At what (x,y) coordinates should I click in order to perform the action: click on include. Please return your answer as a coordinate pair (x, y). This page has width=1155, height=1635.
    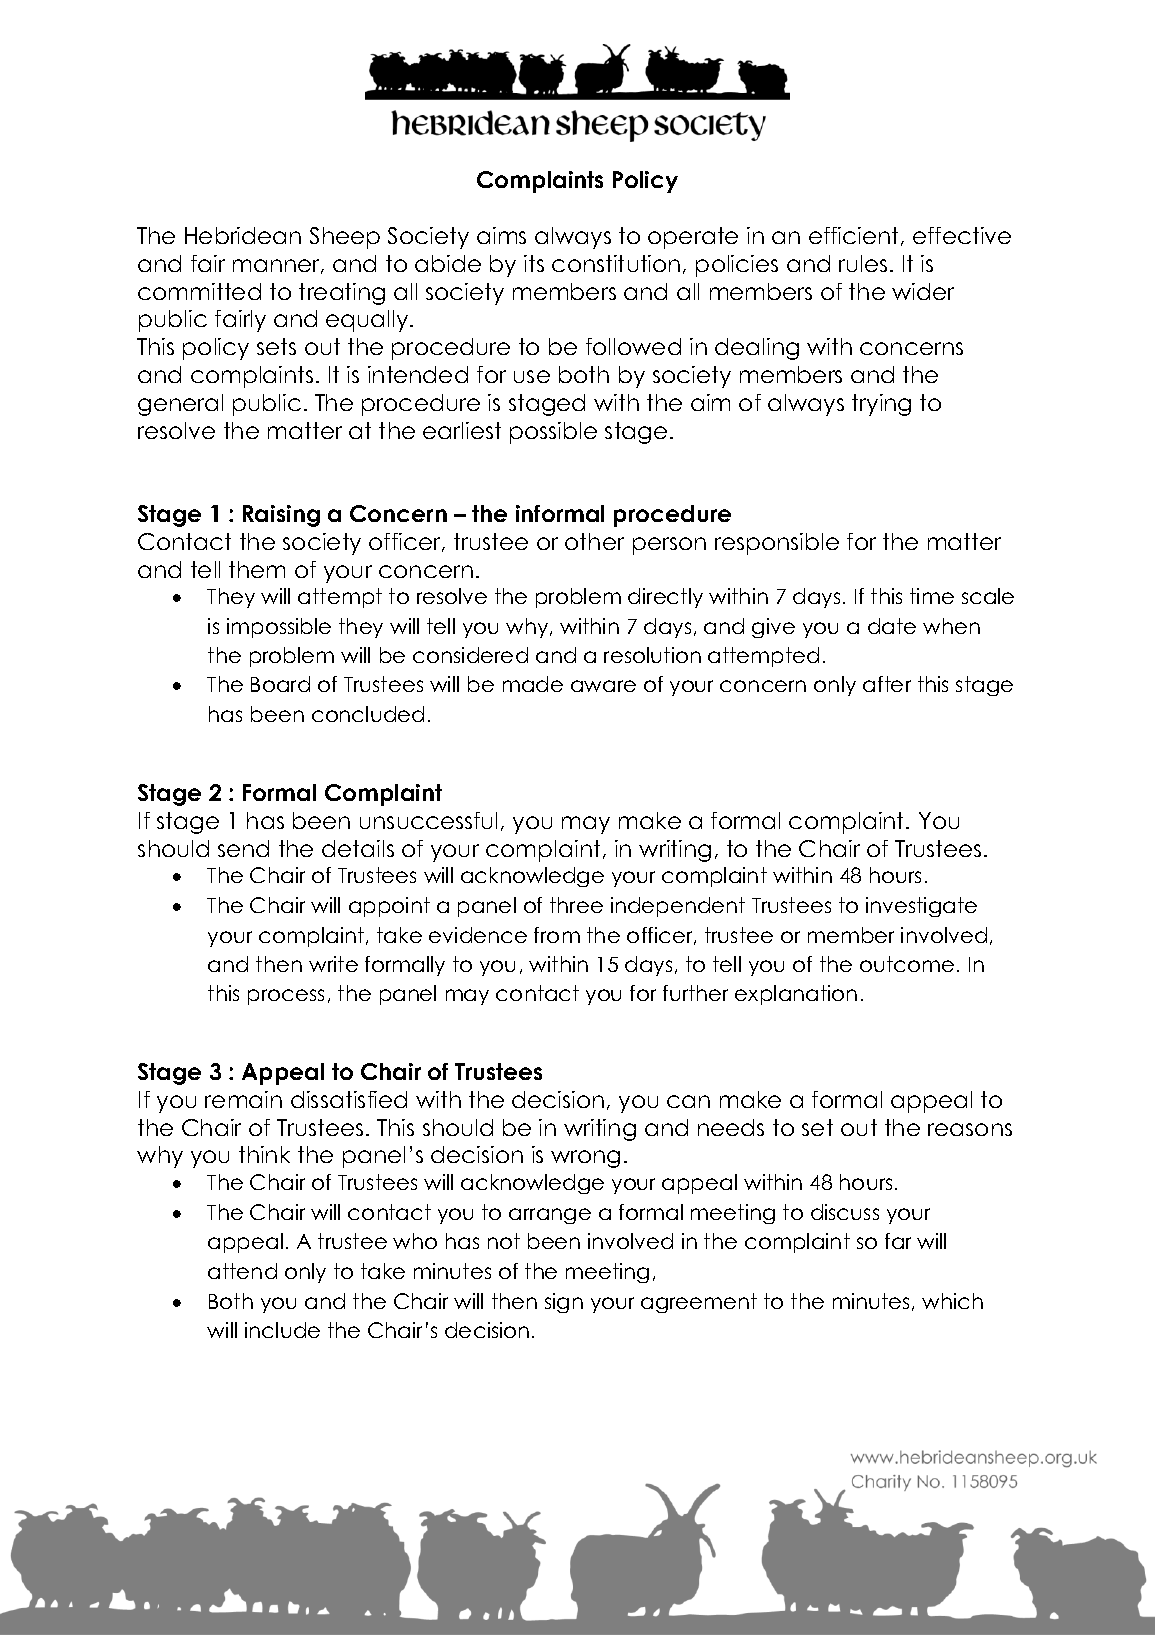
    Looking at the image, I should click on (282, 1330).
